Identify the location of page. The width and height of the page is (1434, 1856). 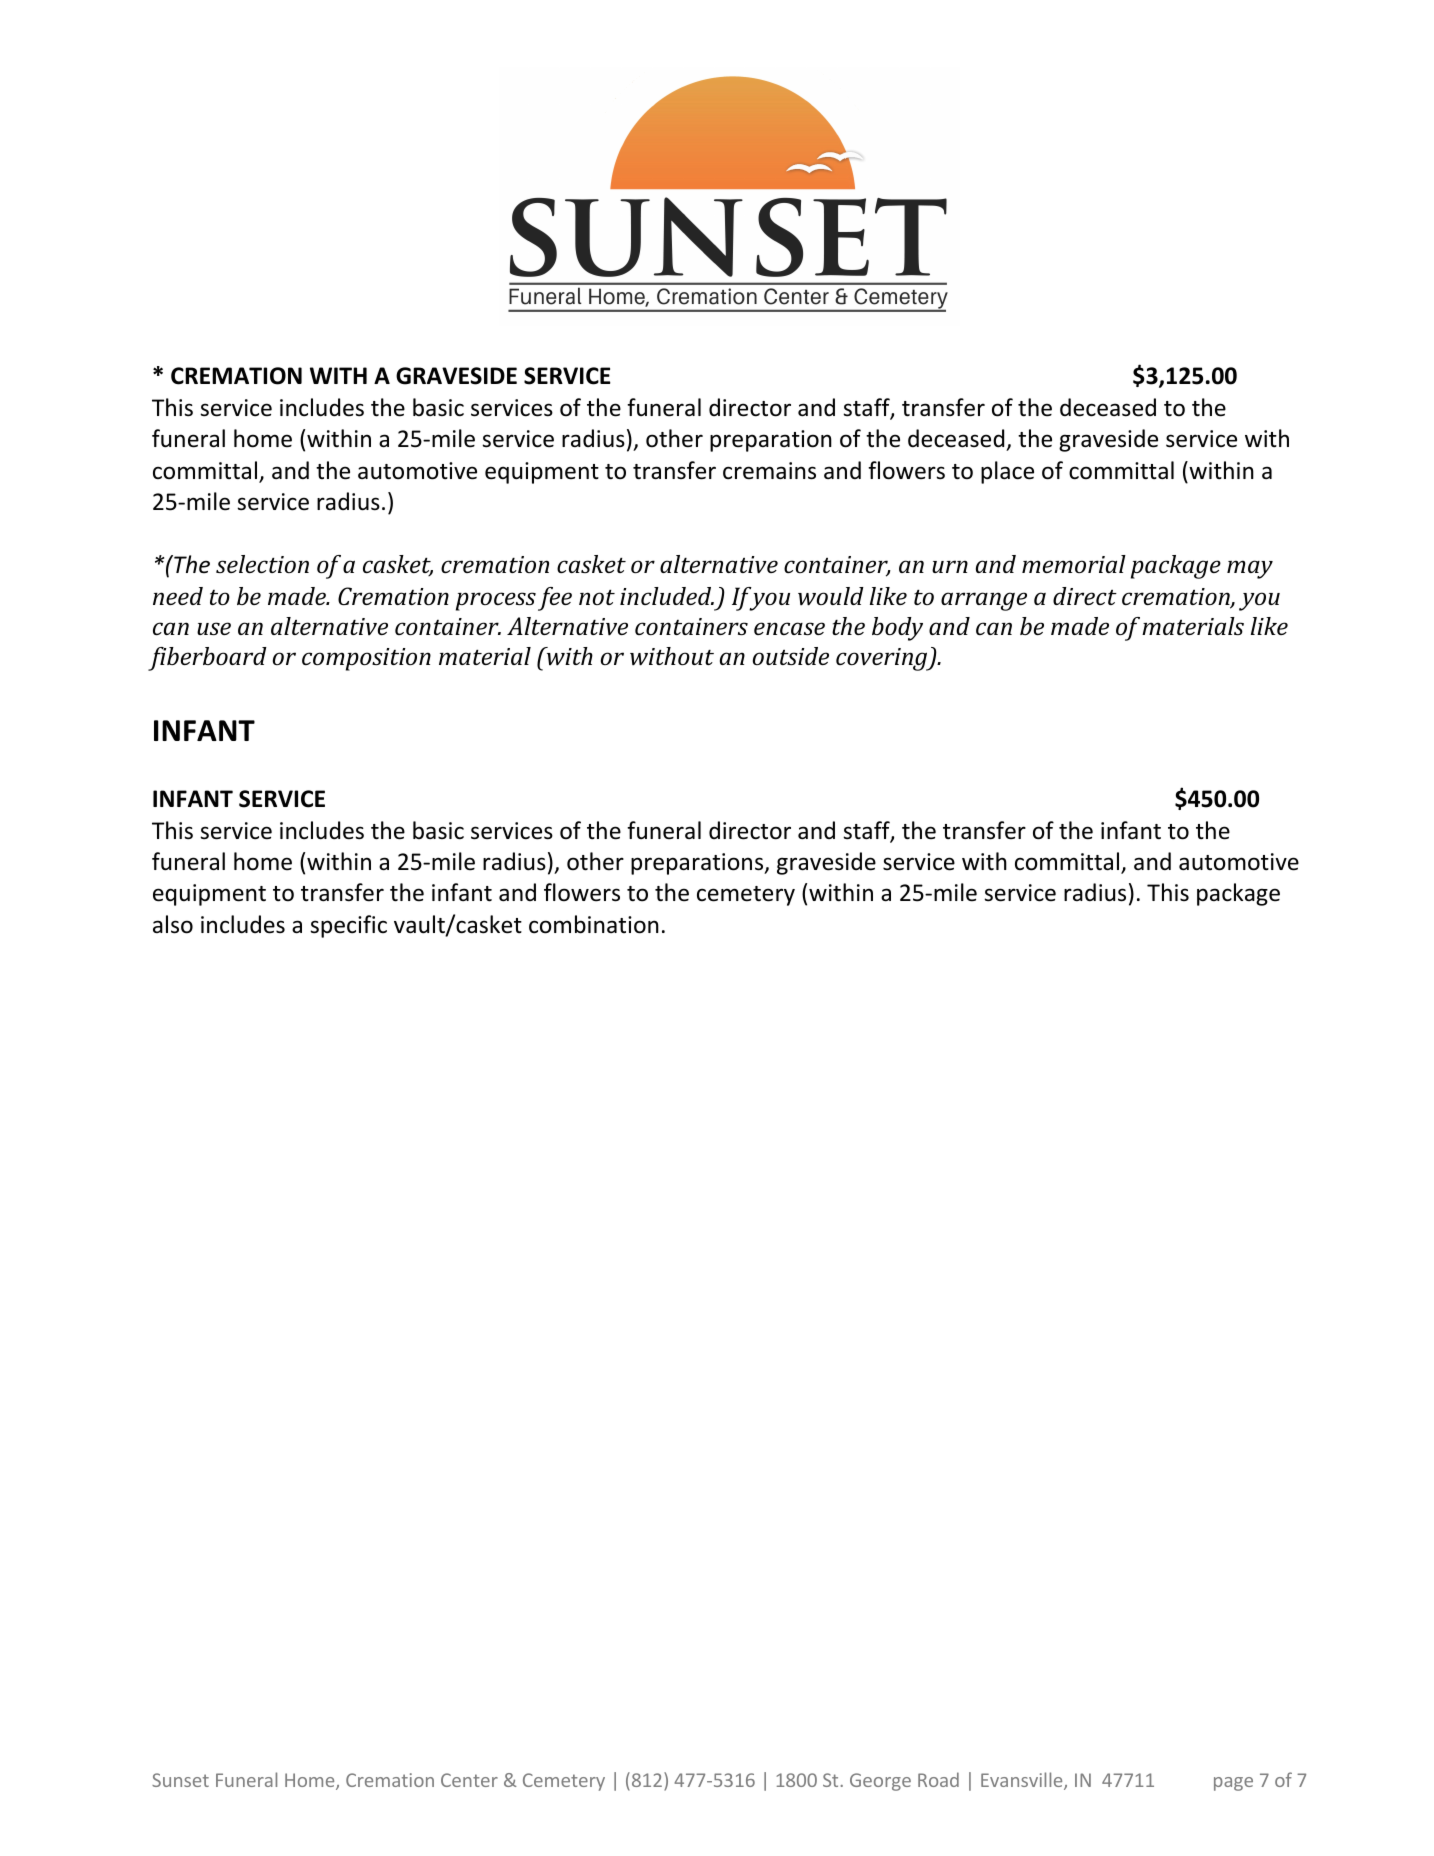
(1233, 1784).
